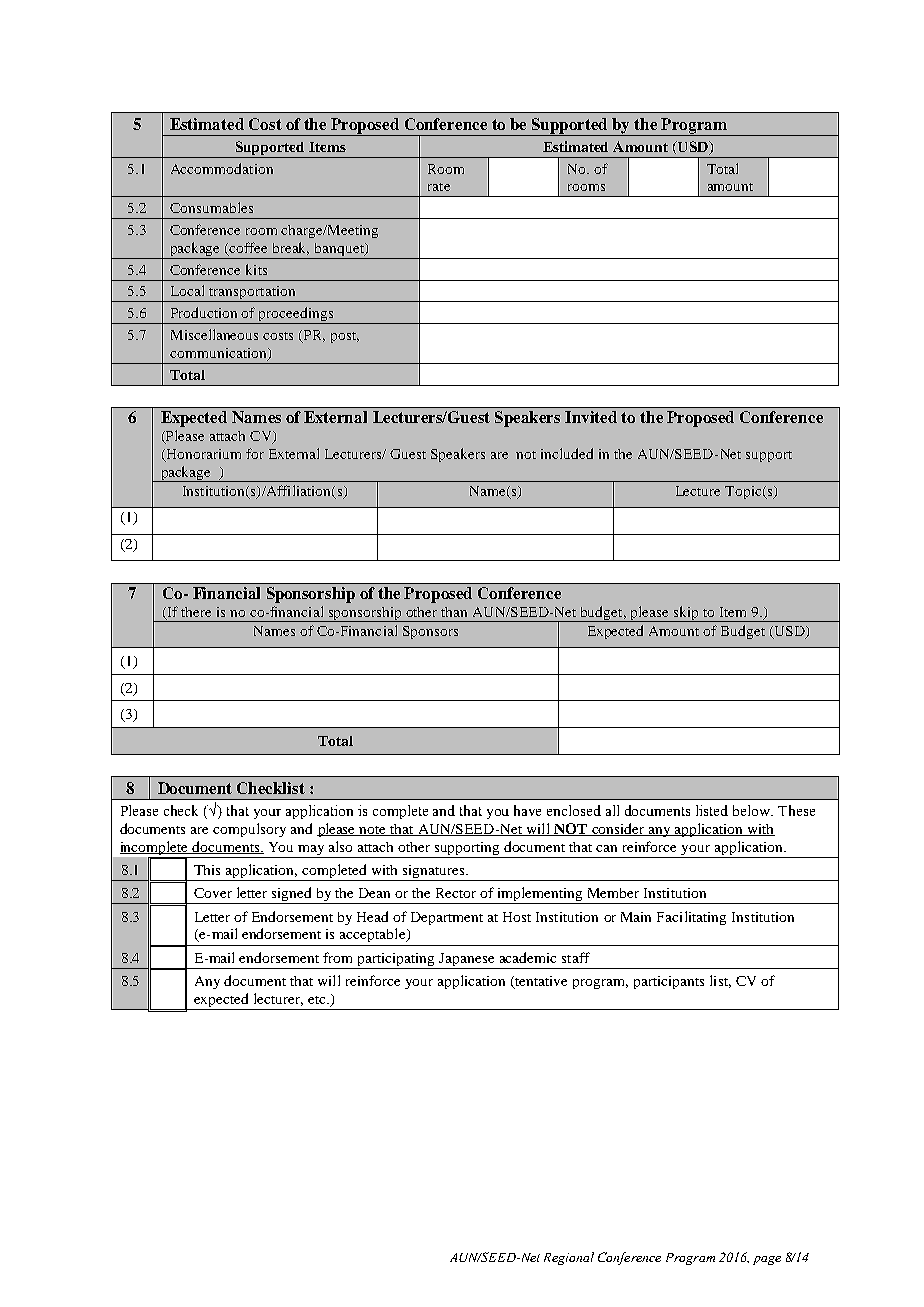  I want to click on etc, so click(318, 1000).
